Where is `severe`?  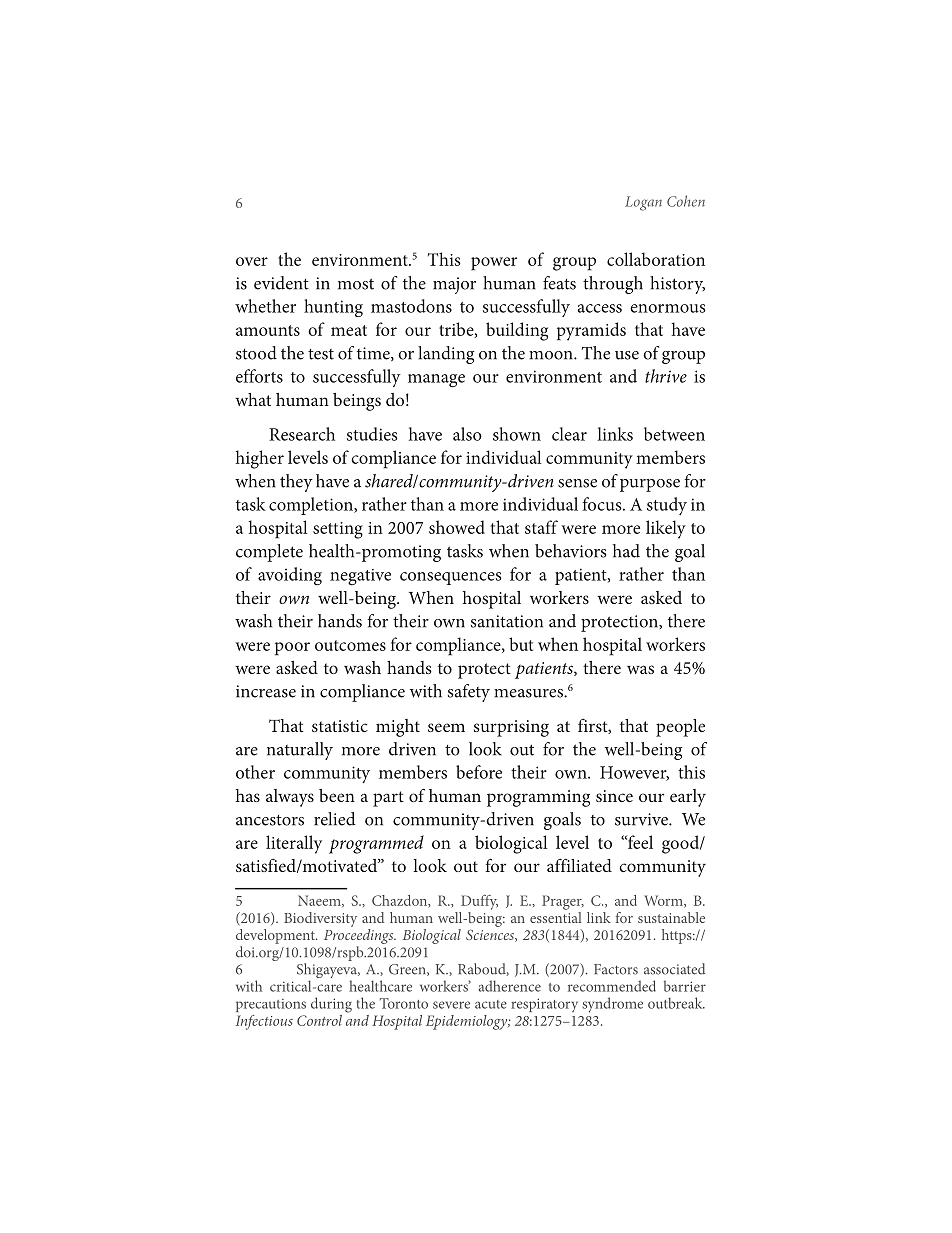
severe is located at coordinates (451, 1005).
